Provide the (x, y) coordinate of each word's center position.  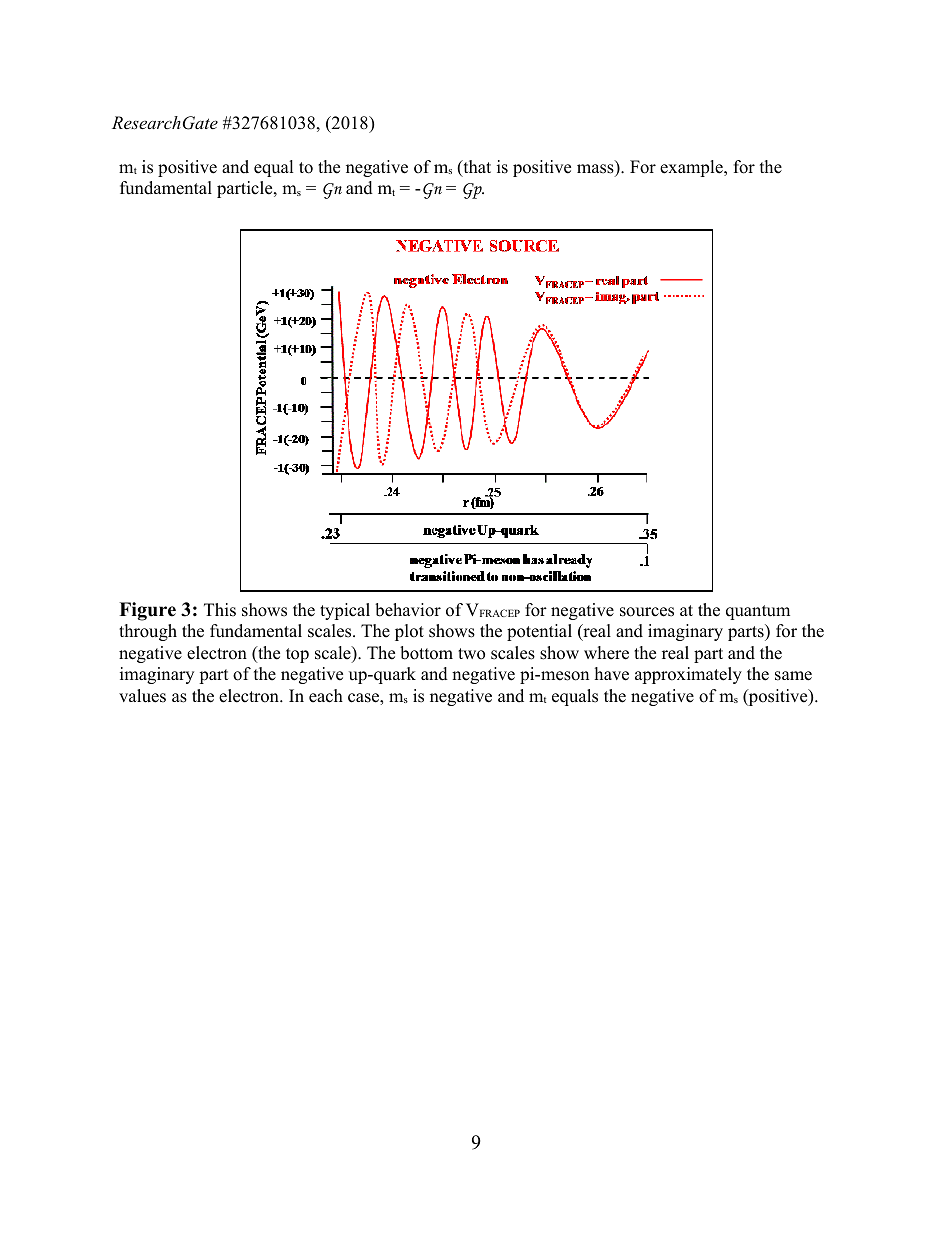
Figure (147, 611)
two (471, 654)
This (220, 610)
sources (647, 612)
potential (539, 632)
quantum (758, 612)
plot (409, 632)
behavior (408, 610)
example (692, 168)
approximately (688, 675)
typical (345, 611)
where (606, 653)
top (297, 655)
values (142, 696)
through (148, 632)
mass (596, 170)
